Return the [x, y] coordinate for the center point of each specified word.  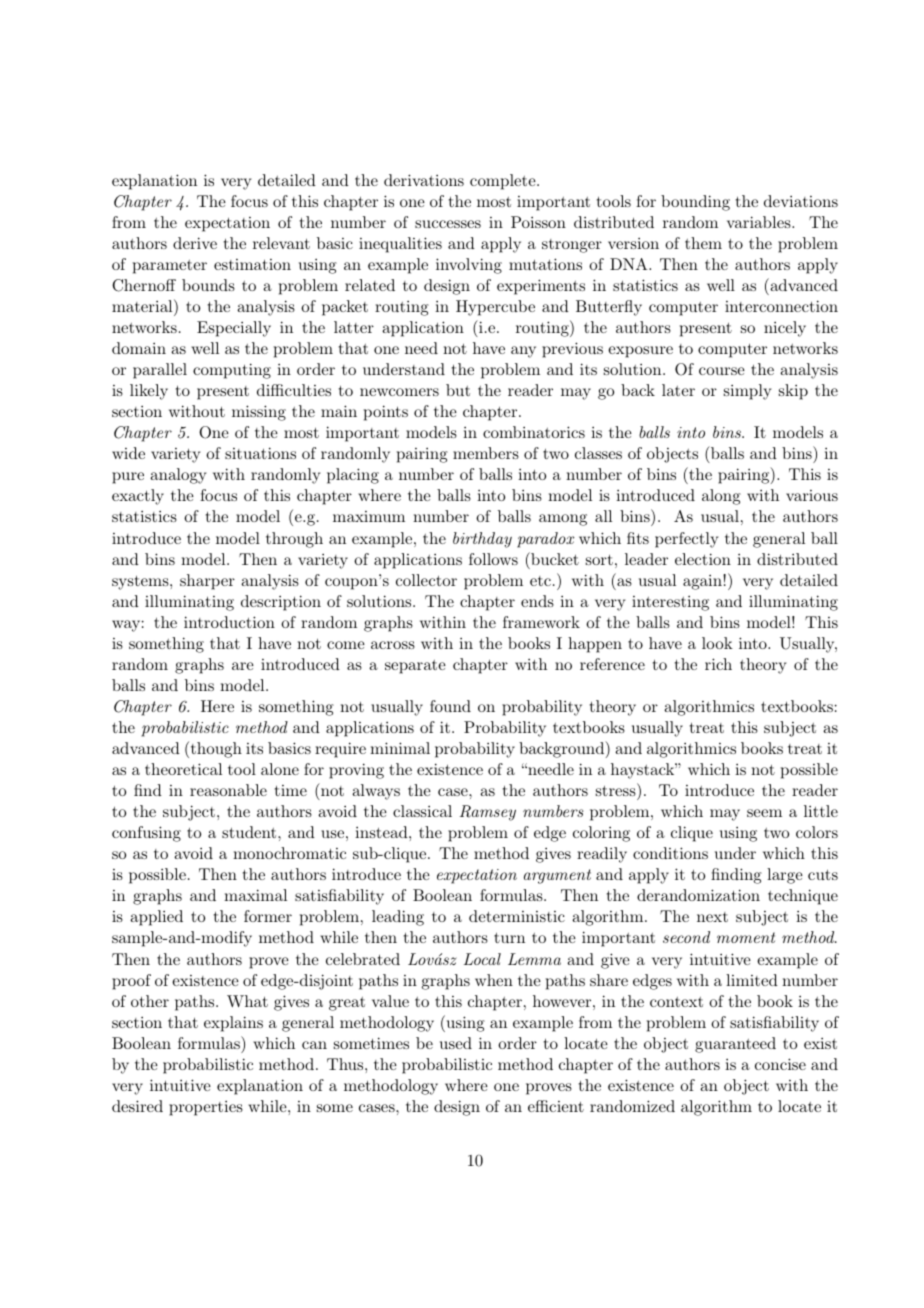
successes [448, 224]
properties [206, 1108]
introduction [229, 622]
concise [780, 1064]
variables [760, 222]
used [456, 1043]
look [717, 643]
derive [195, 243]
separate [415, 667]
